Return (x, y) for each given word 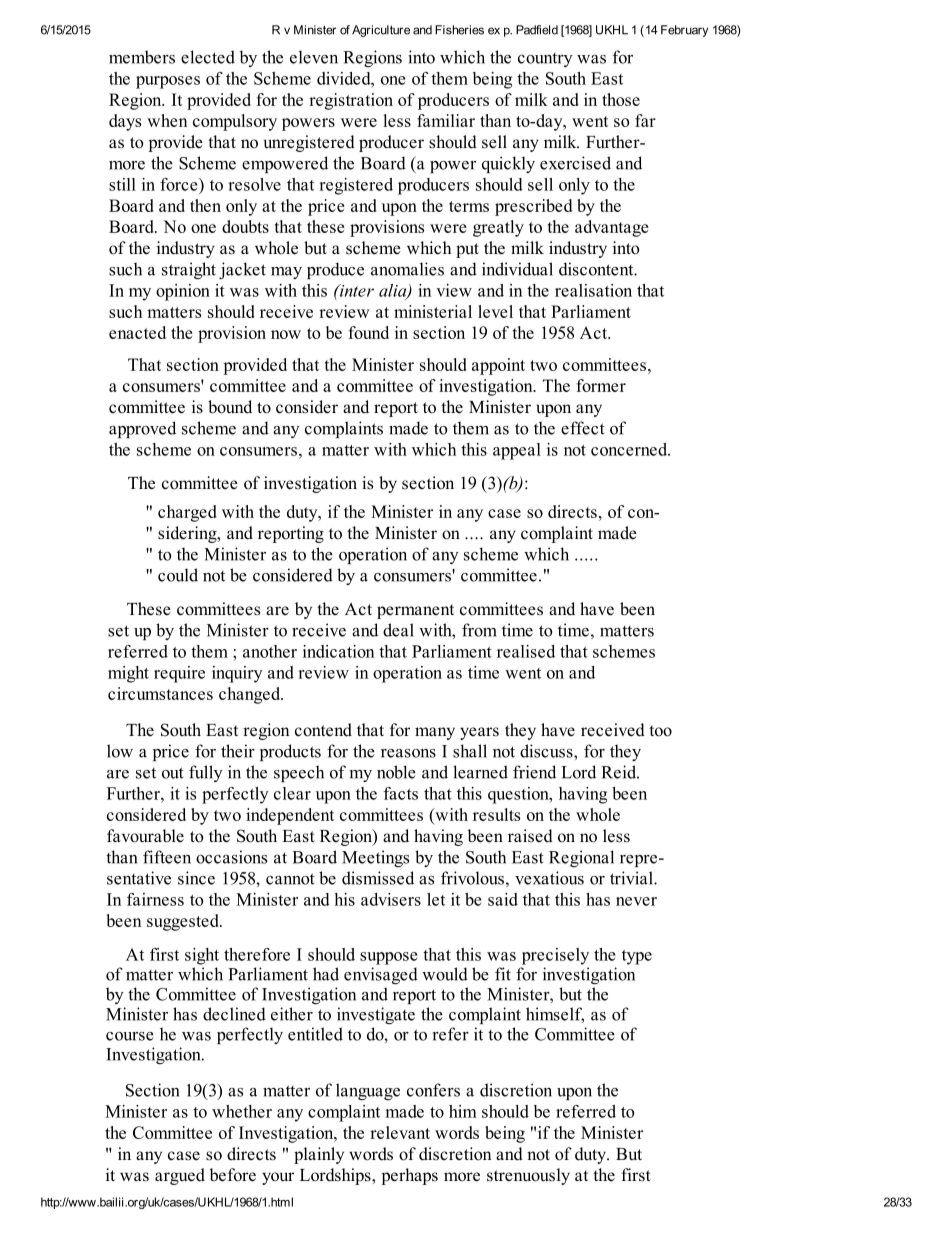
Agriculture (381, 31)
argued (180, 1176)
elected (208, 57)
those (621, 99)
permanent (415, 611)
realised (526, 651)
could (178, 575)
